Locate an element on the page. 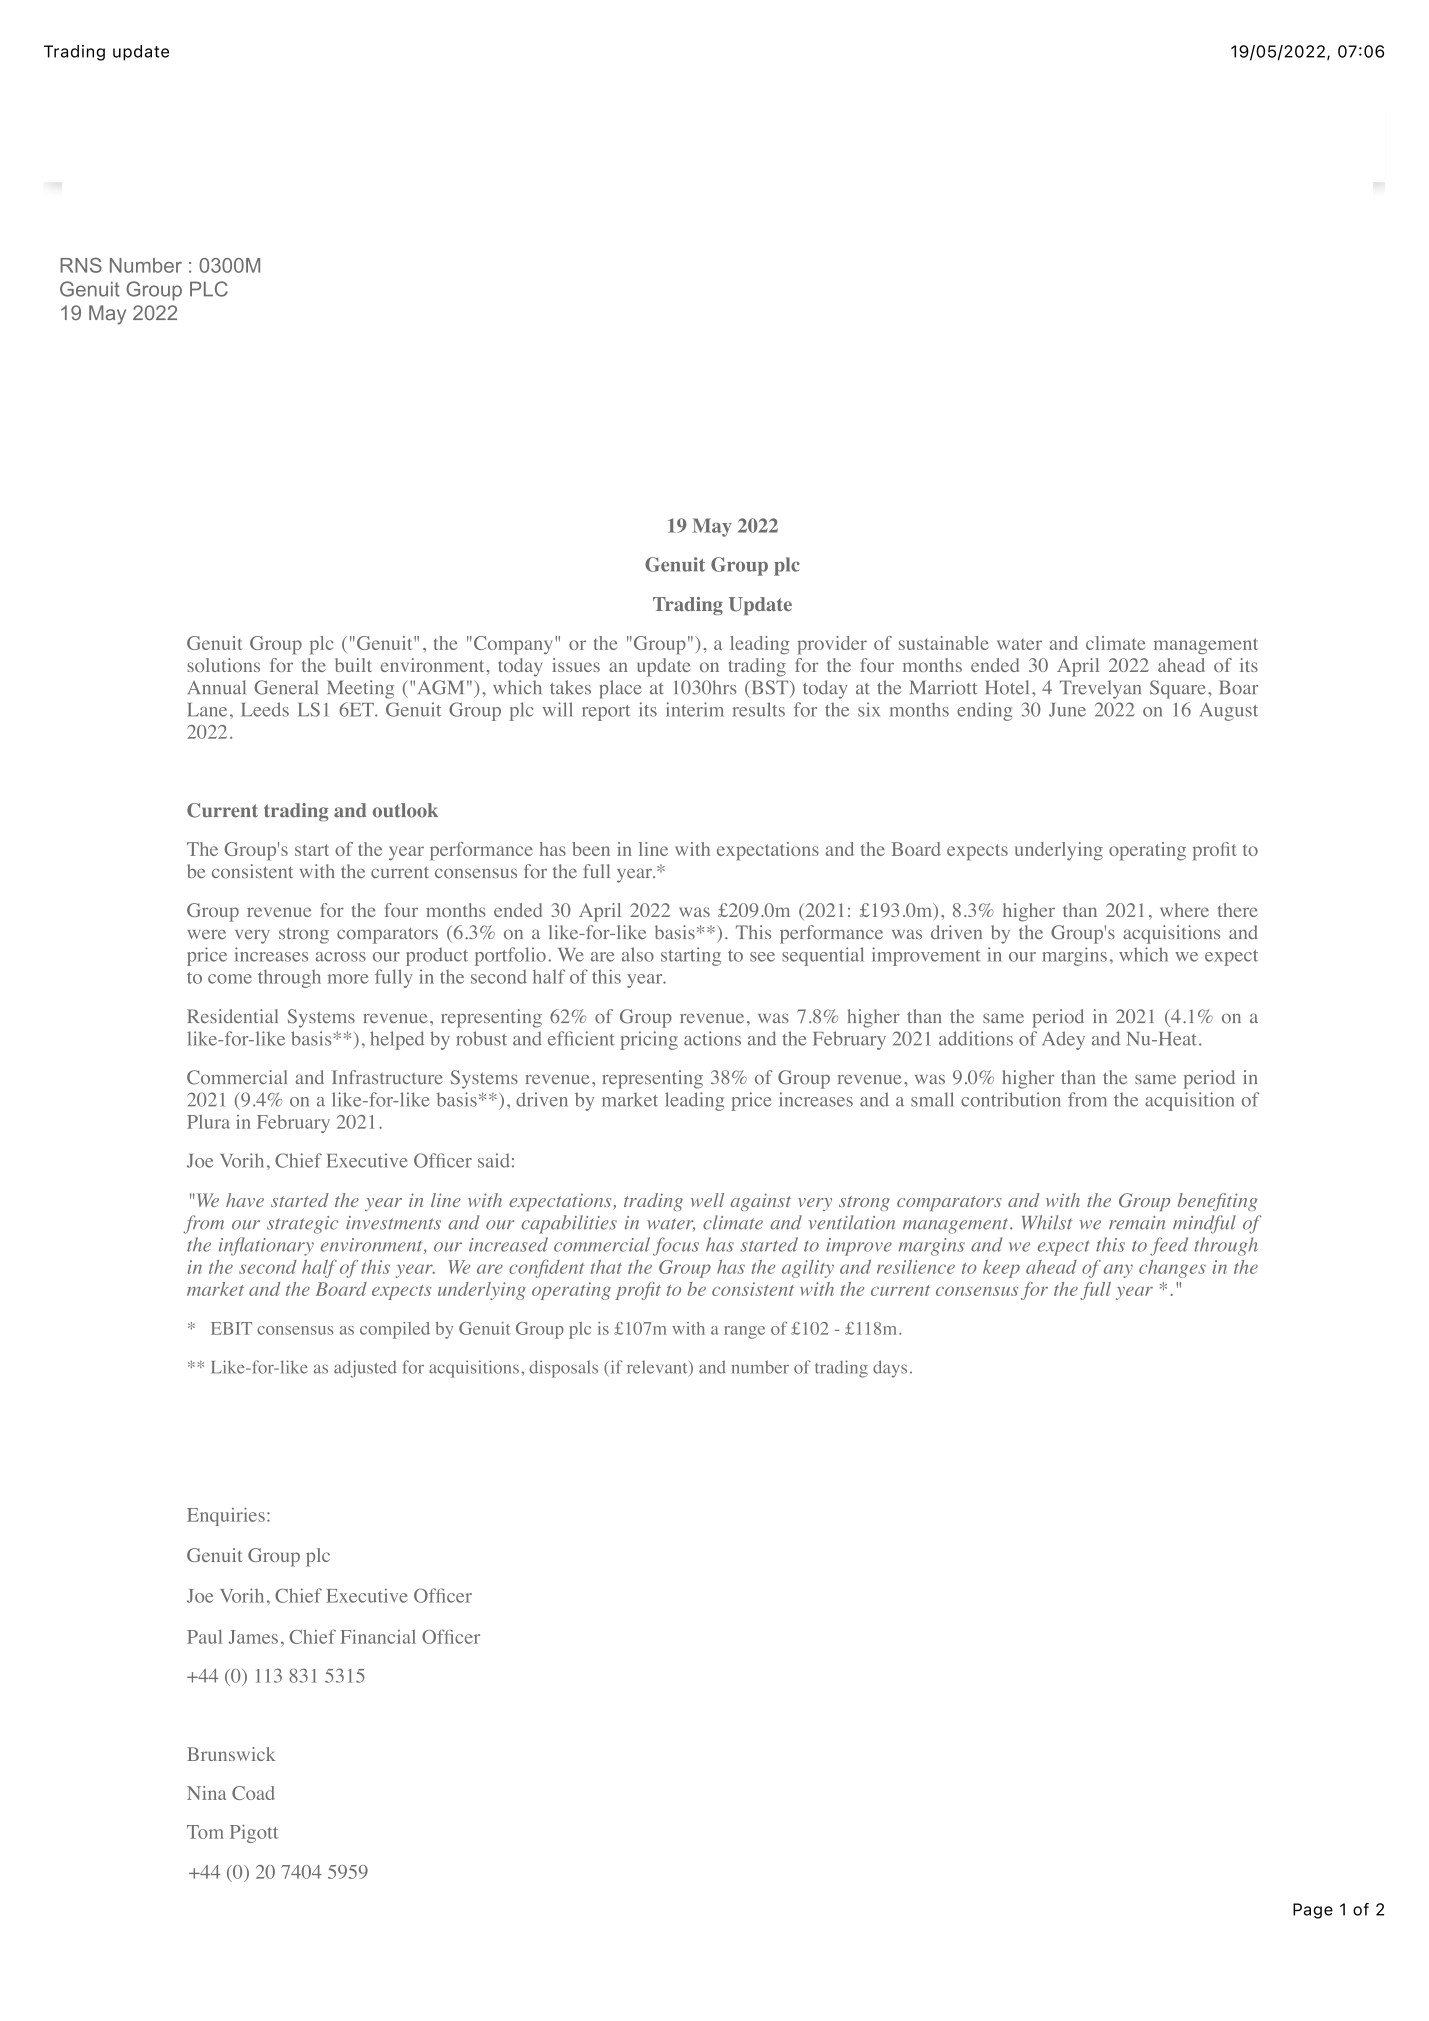 The image size is (1429, 2021). relevant is located at coordinates (658, 1368).
